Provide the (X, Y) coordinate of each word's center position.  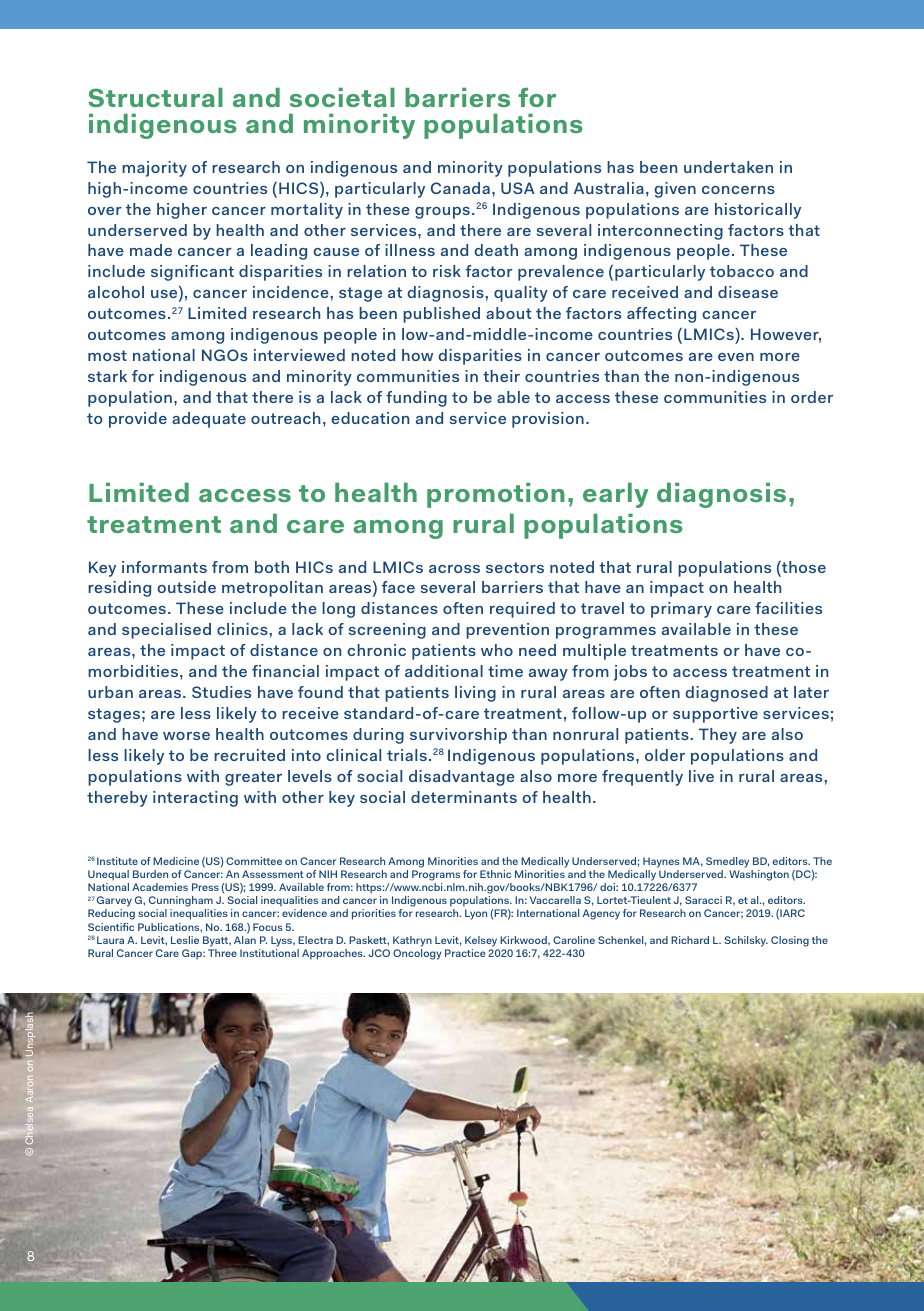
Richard (690, 940)
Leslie (185, 940)
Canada (460, 188)
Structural (155, 97)
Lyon (476, 914)
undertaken (728, 167)
